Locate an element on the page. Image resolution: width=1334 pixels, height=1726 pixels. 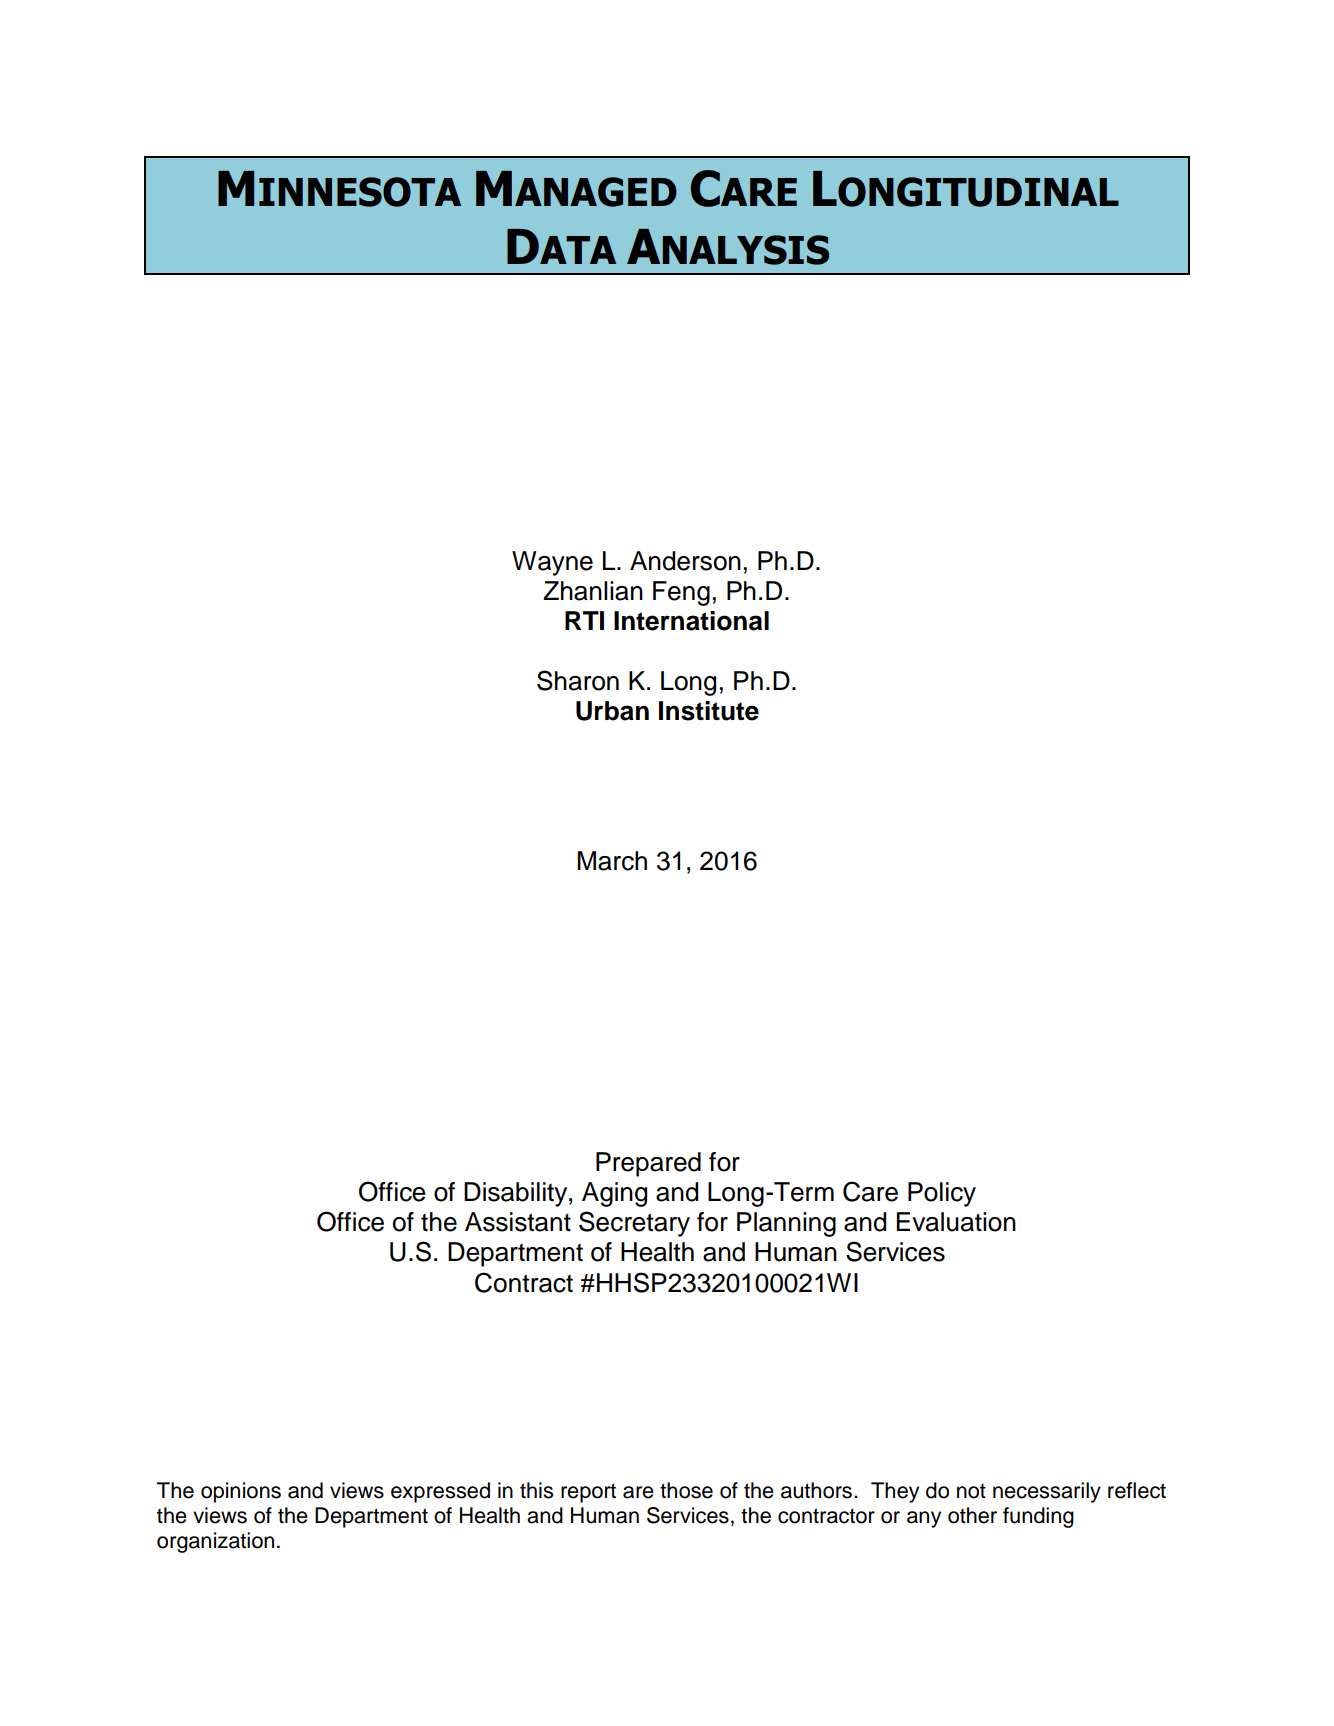
opinions is located at coordinates (241, 1492).
